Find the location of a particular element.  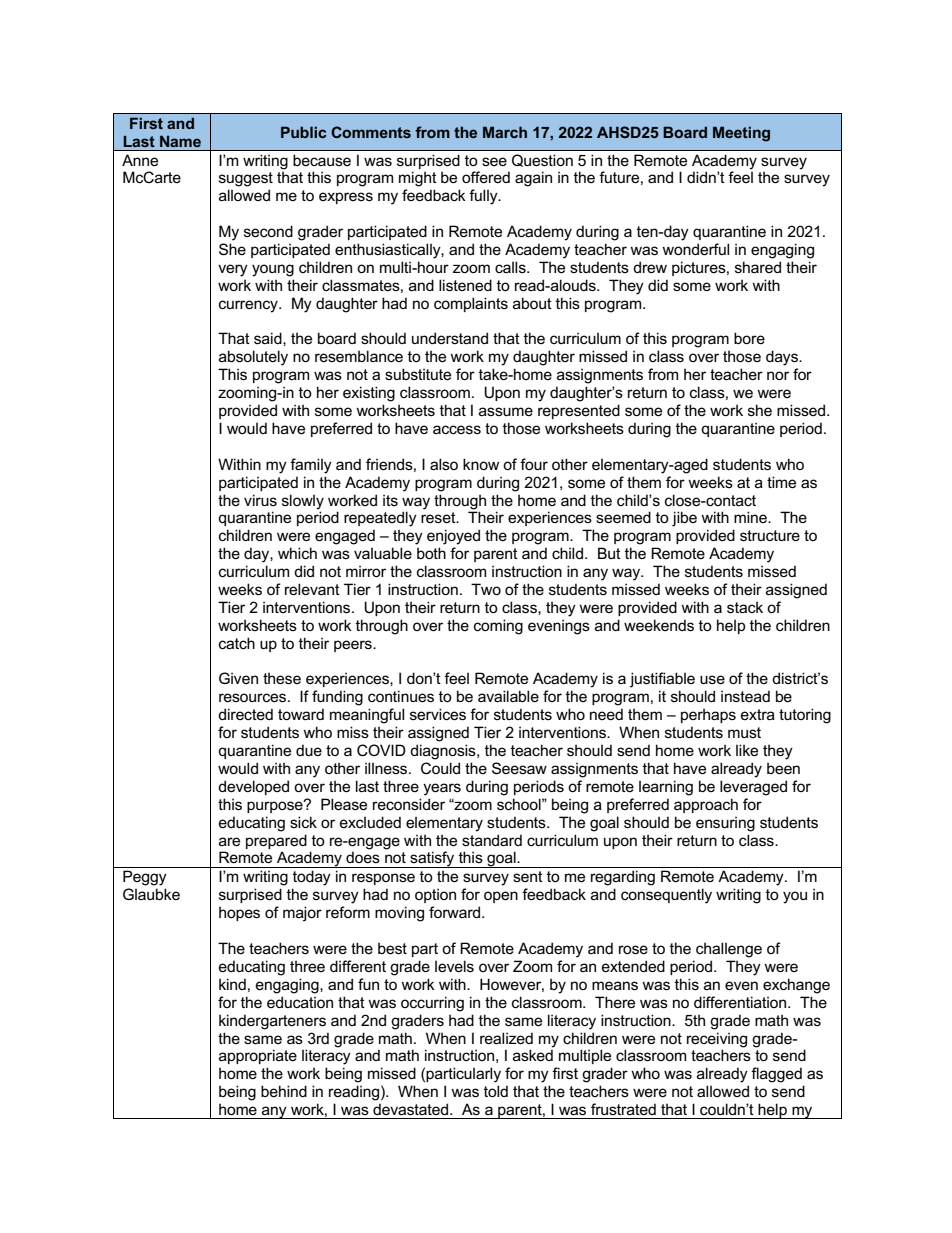

suggest is located at coordinates (246, 179).
